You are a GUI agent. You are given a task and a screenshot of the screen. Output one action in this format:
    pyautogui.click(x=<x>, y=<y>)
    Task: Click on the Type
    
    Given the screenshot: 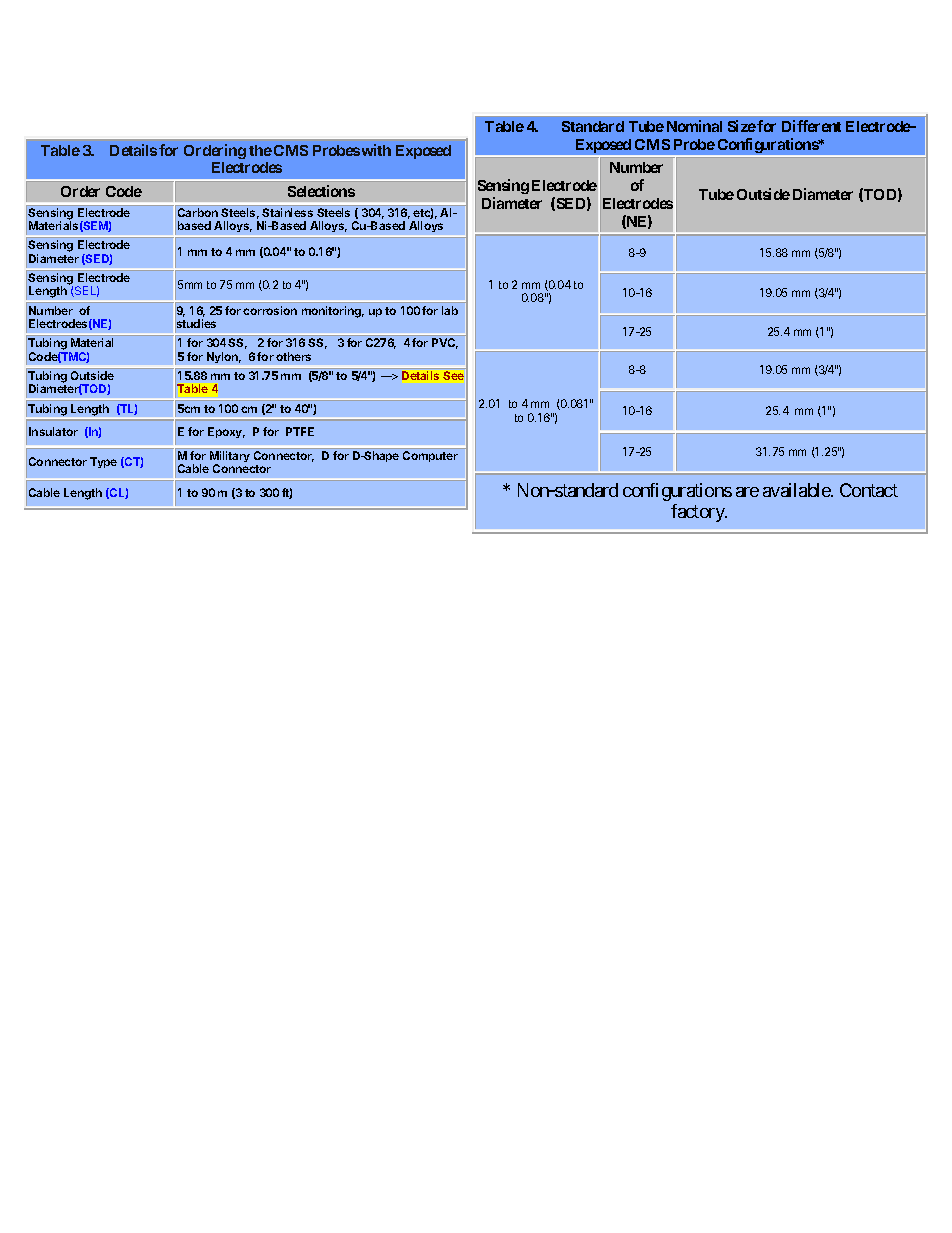 What is the action you would take?
    pyautogui.click(x=103, y=462)
